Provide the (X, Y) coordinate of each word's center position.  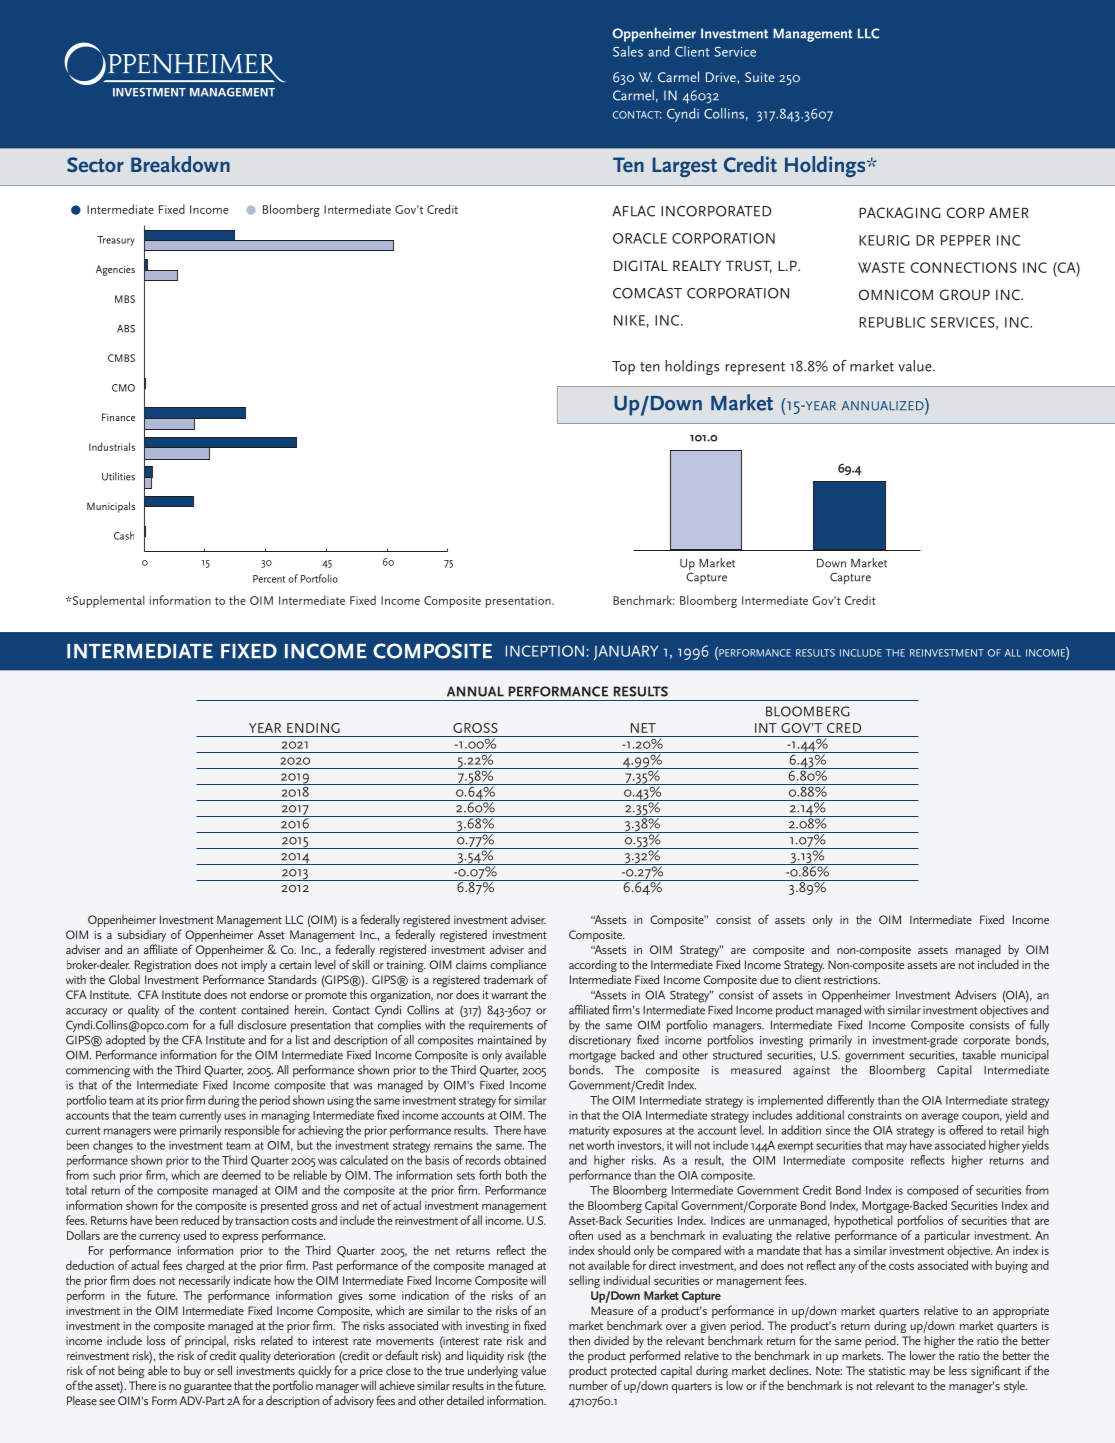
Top (623, 368)
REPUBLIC (892, 322)
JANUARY (626, 652)
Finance (118, 417)
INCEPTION (545, 651)
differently (851, 1101)
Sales (628, 51)
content (218, 1011)
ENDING (313, 728)
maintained (505, 1038)
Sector (95, 164)
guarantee (208, 1387)
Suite (759, 77)
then (579, 1340)
